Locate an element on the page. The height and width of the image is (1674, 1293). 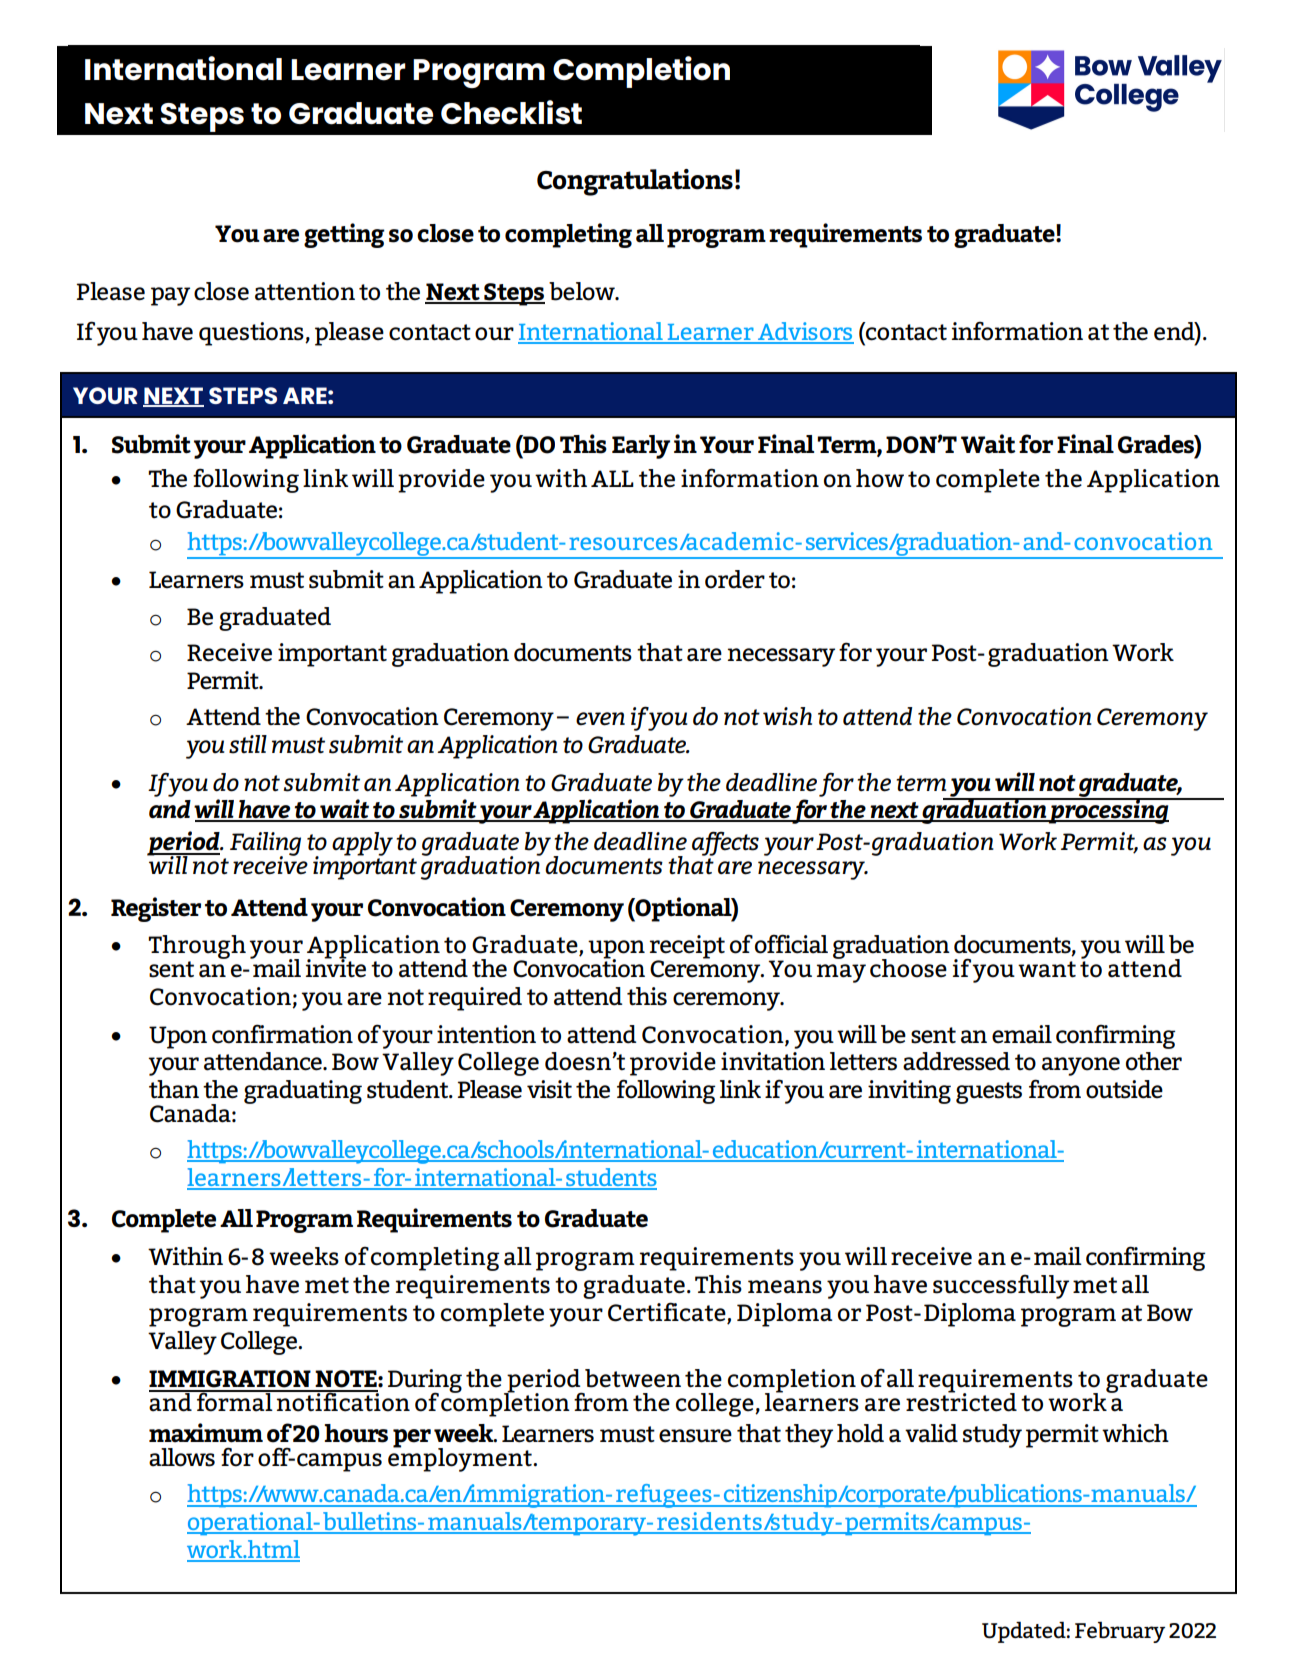
ensure is located at coordinates (695, 1436).
